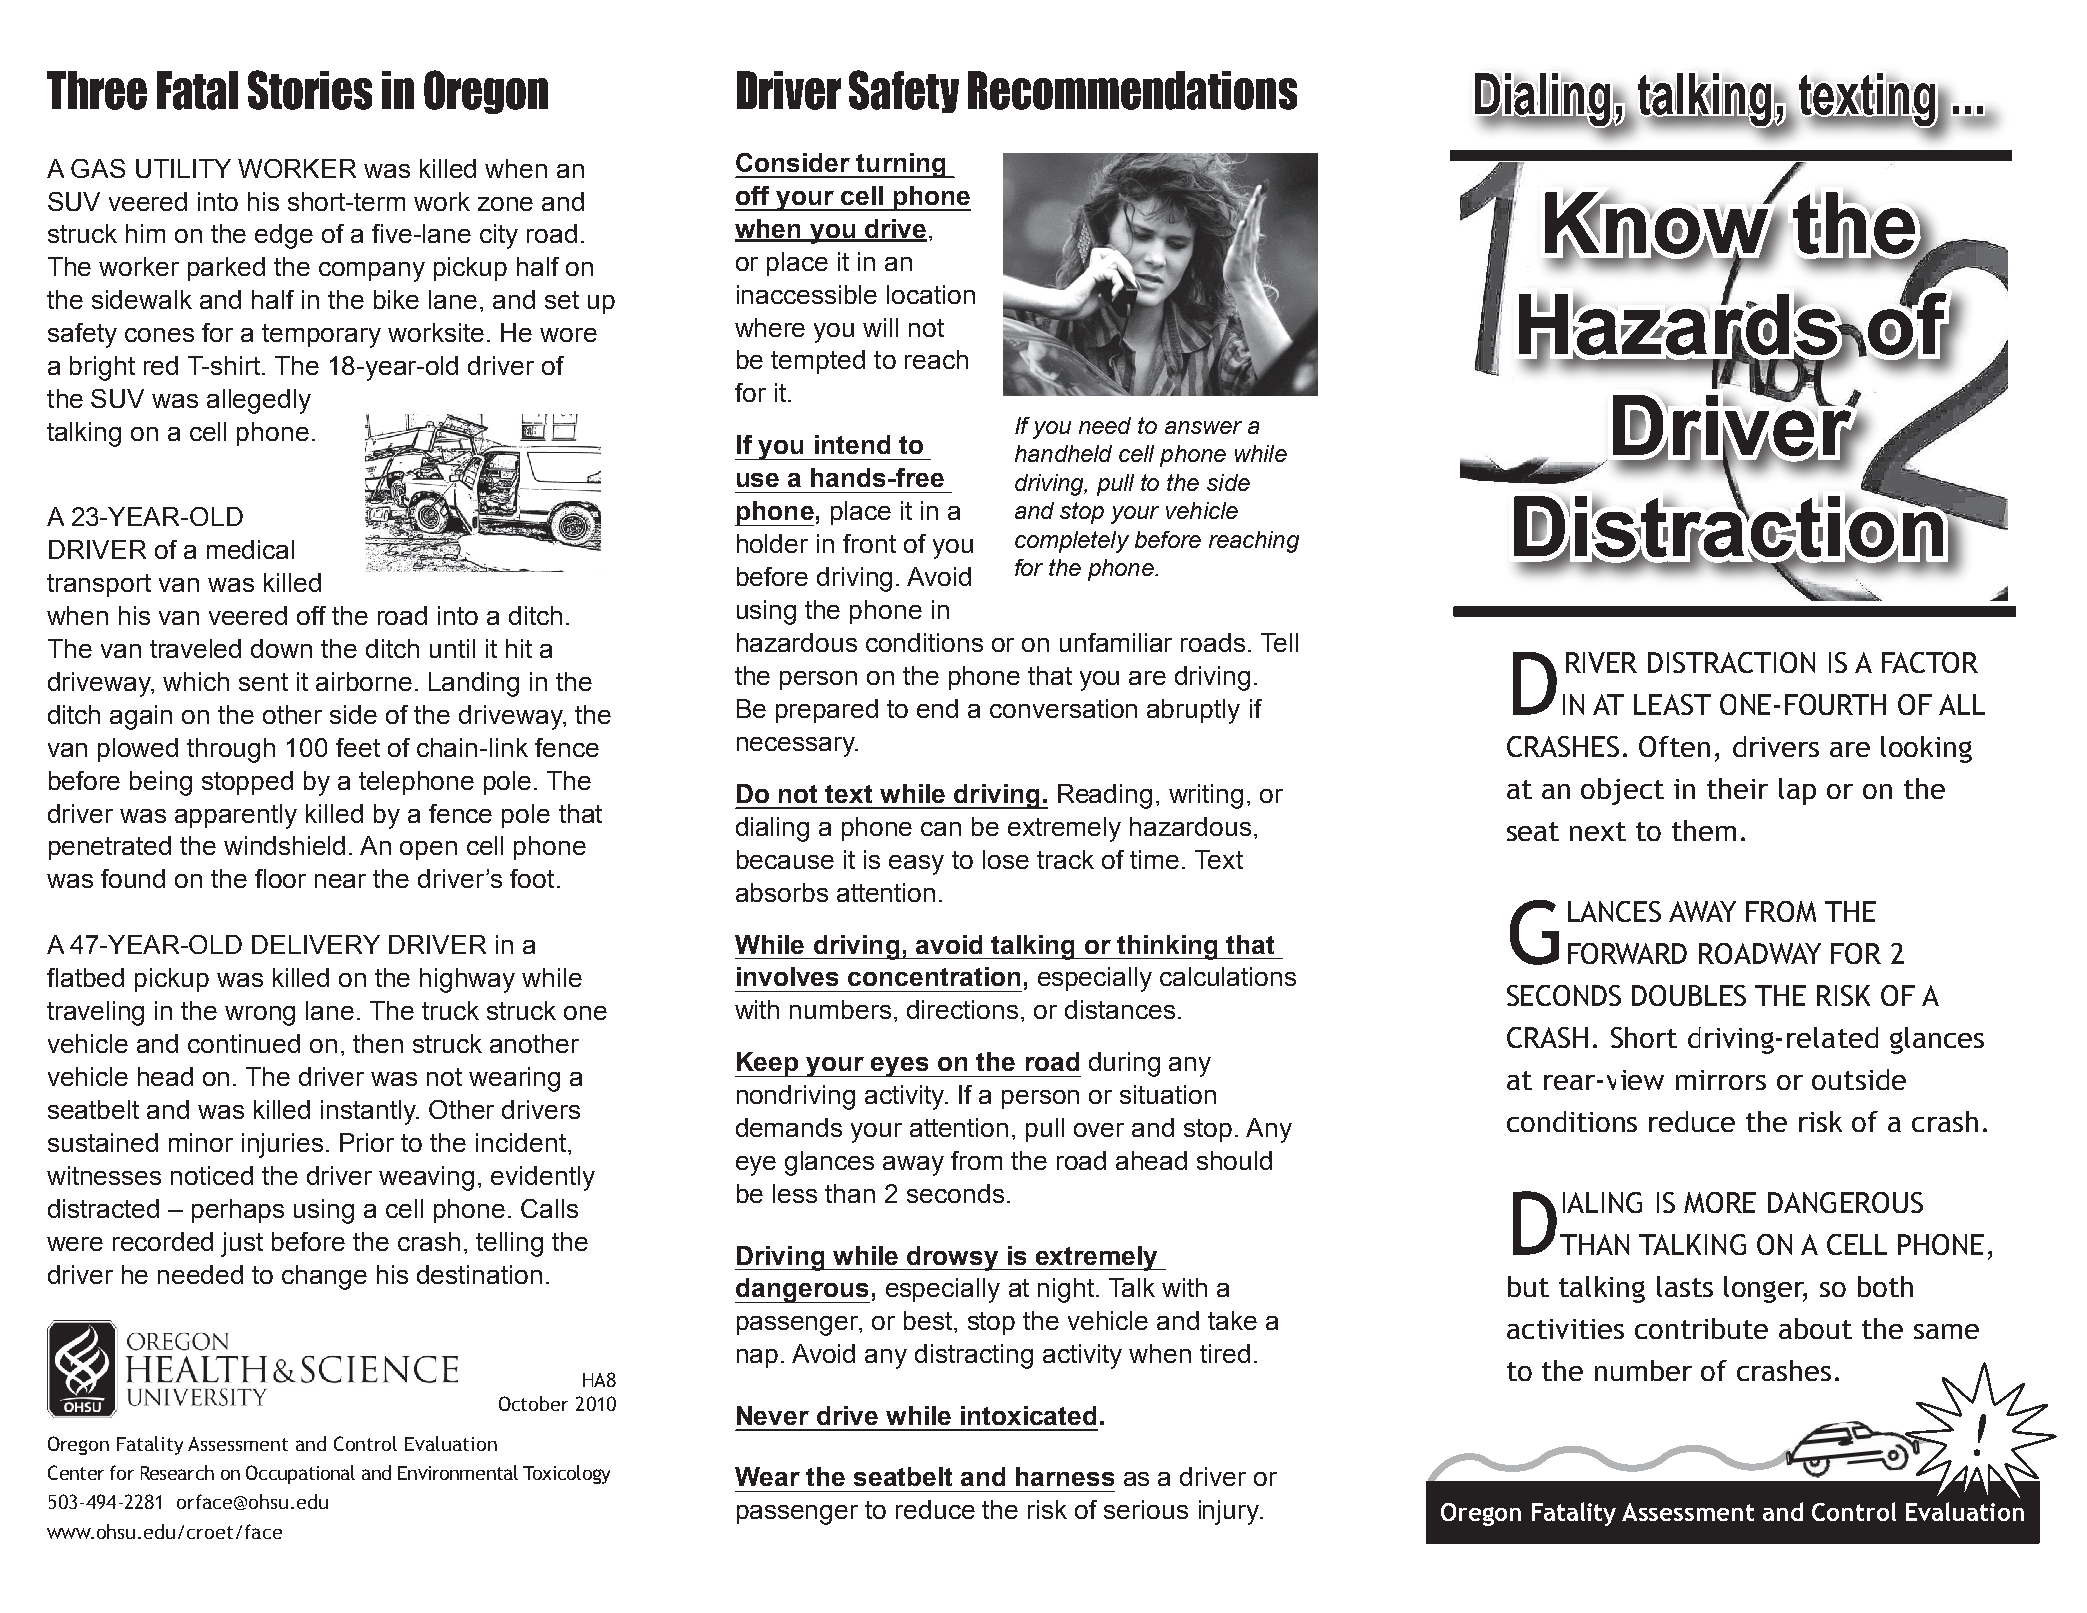  What do you see at coordinates (1737, 788) in the image?
I see `their` at bounding box center [1737, 788].
